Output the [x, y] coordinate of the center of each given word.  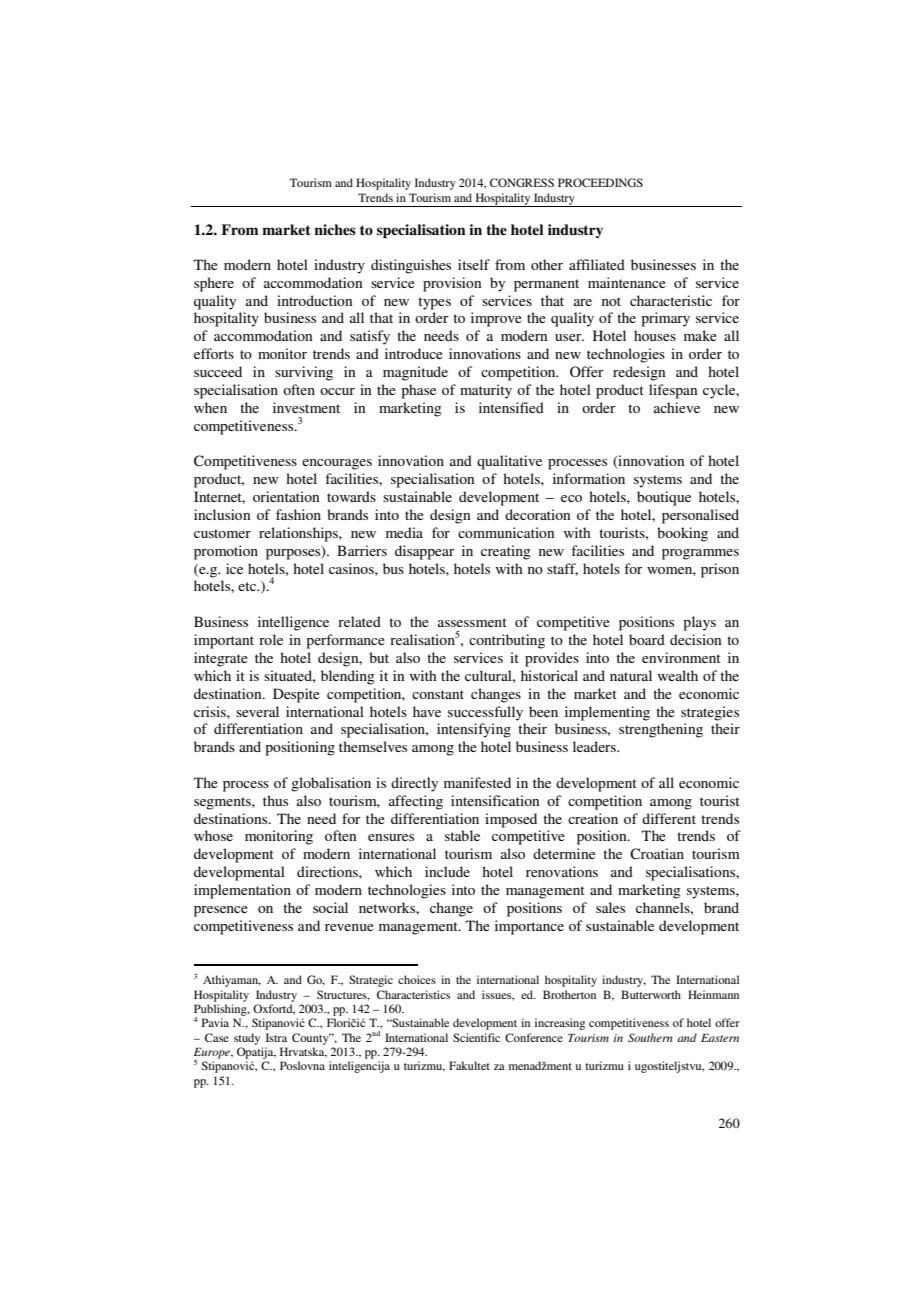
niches [335, 229]
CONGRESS [522, 182]
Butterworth [651, 994]
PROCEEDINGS [600, 182]
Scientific [476, 1037]
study [247, 1039]
